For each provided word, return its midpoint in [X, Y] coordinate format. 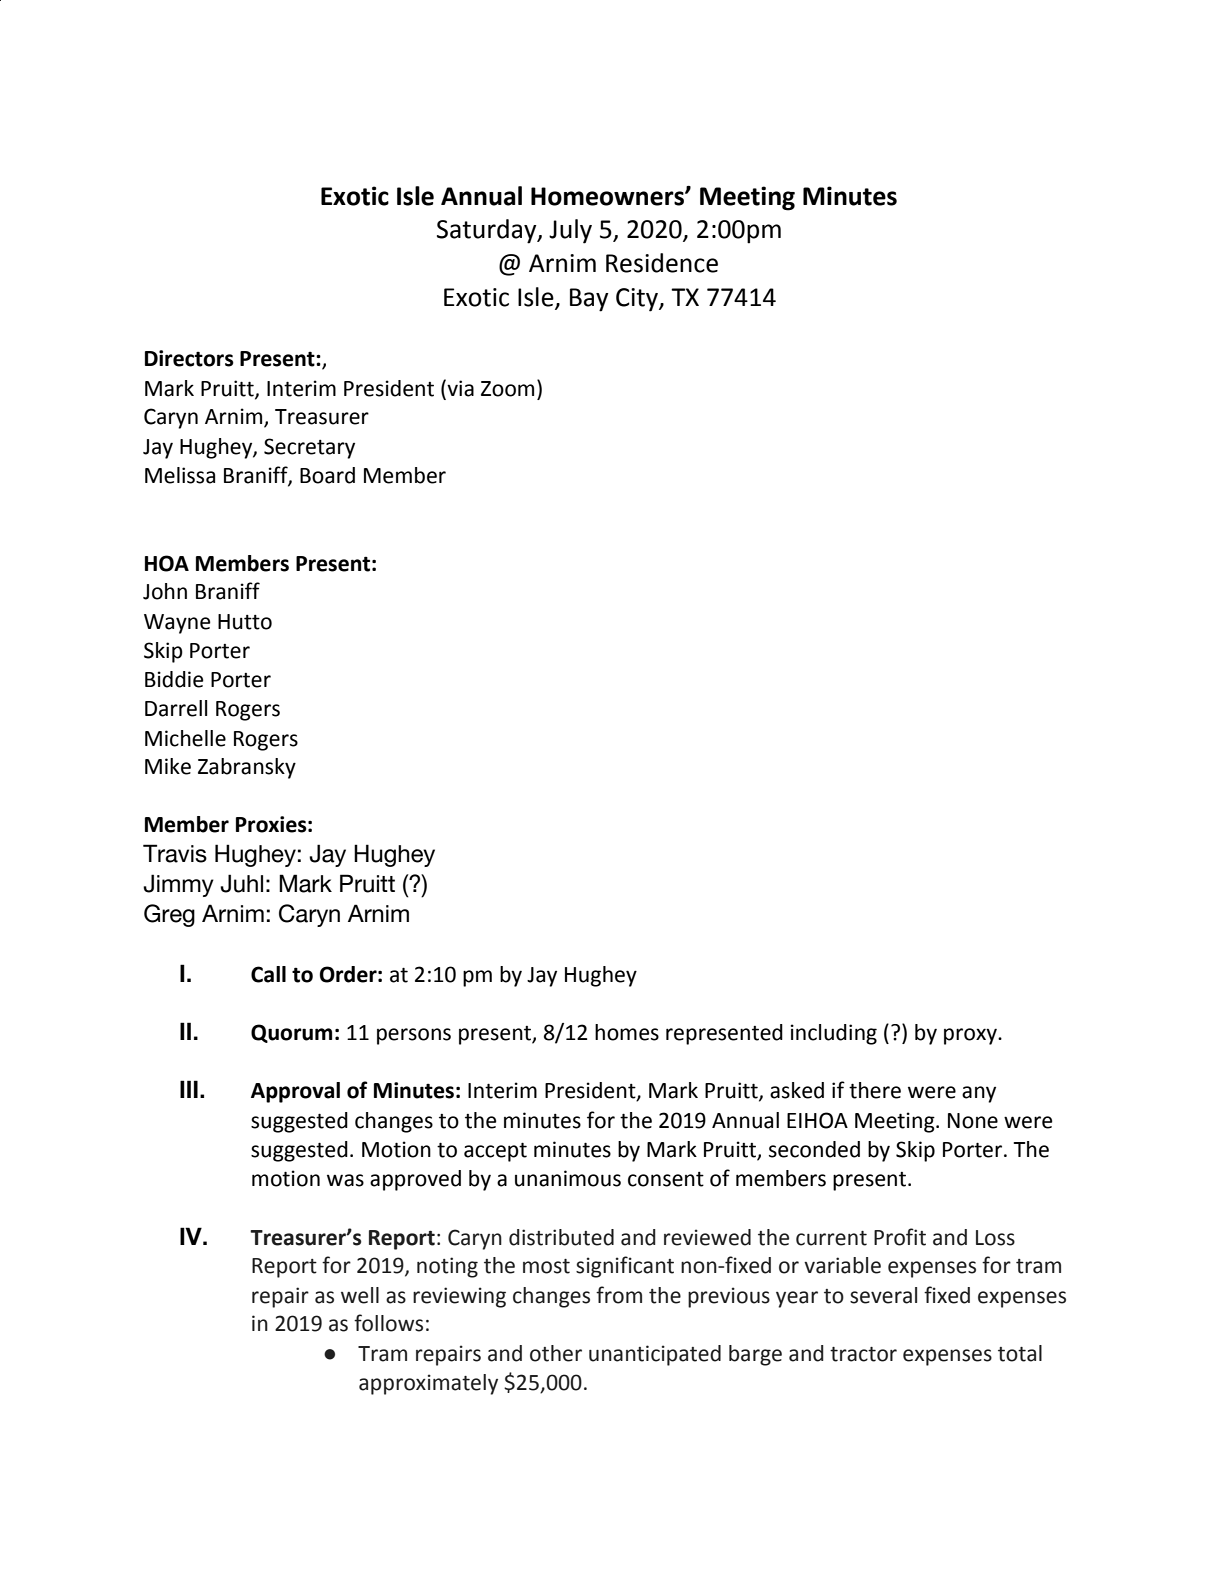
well [360, 1295]
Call [268, 974]
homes [627, 1032]
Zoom [507, 389]
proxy [971, 1036]
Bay [589, 300]
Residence [662, 263]
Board [327, 475]
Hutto [245, 622]
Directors [189, 358]
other [556, 1353]
